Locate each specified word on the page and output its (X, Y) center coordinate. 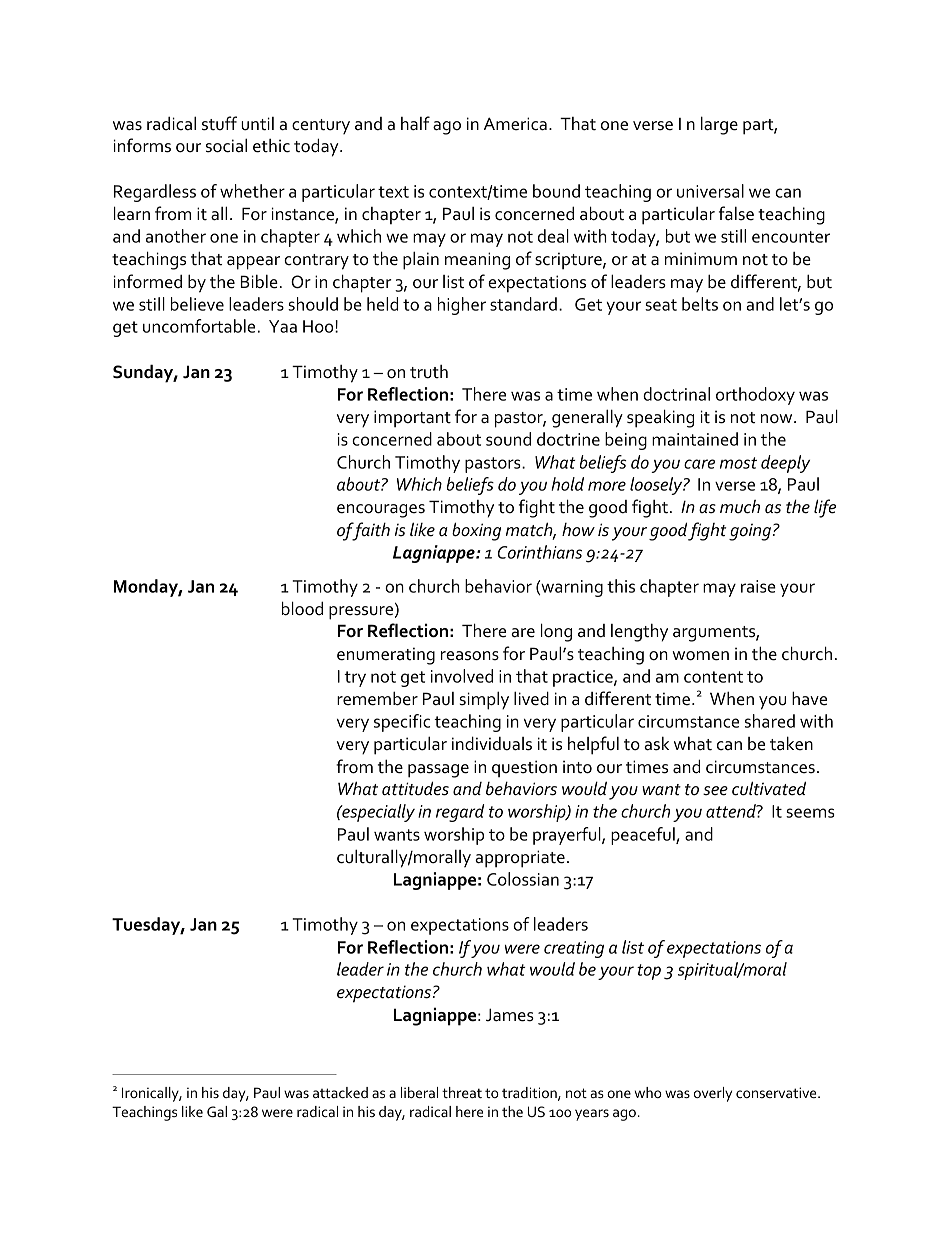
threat (462, 1092)
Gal (217, 1111)
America (515, 124)
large (719, 125)
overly (713, 1094)
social (226, 145)
